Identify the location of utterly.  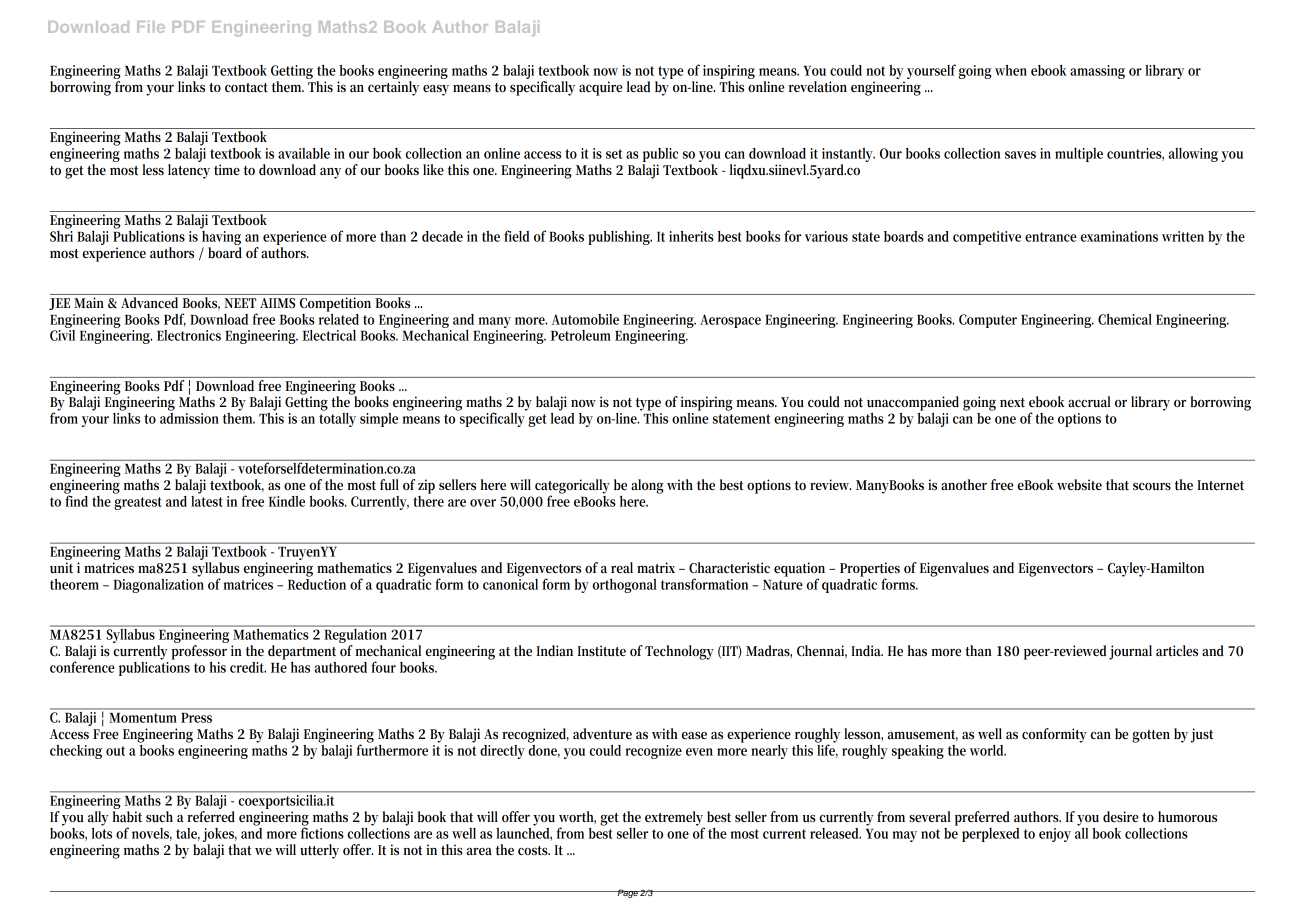
(319, 851).
